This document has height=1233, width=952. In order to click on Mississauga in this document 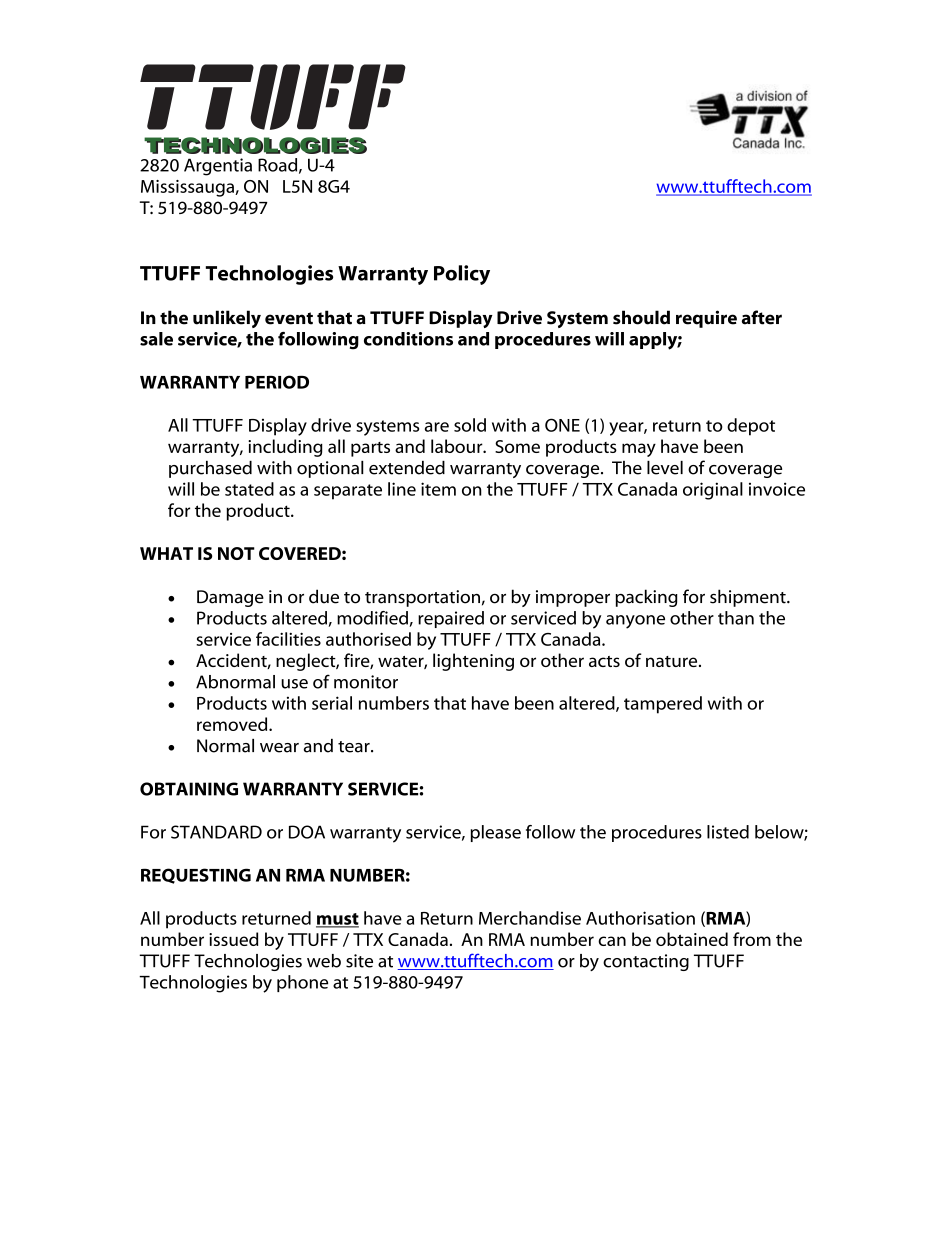, I will do `click(188, 188)`.
